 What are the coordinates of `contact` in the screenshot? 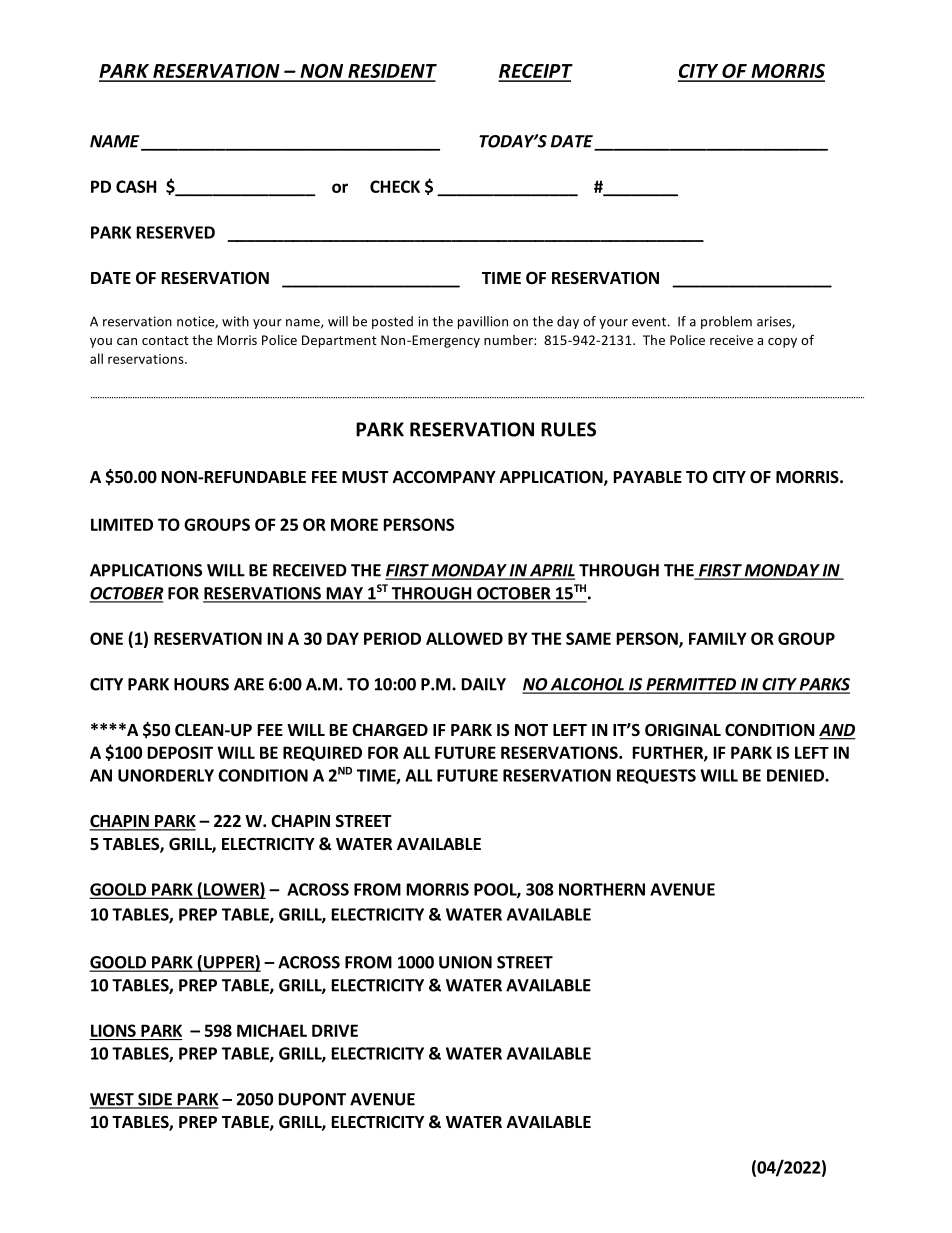 It's located at (165, 340).
